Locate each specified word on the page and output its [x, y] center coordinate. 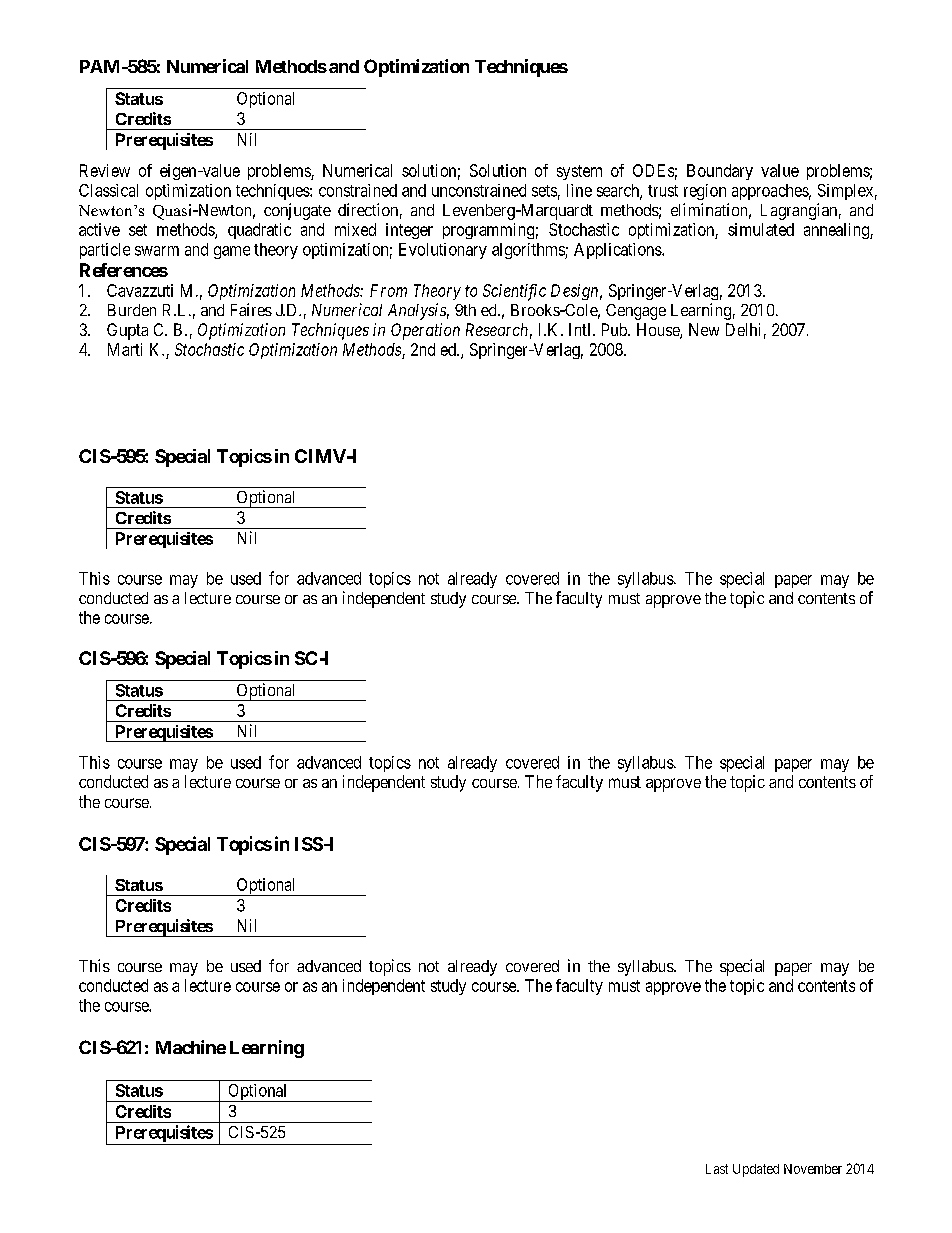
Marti [125, 349]
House [659, 331]
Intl [581, 329]
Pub [615, 329]
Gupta [127, 331]
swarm [157, 251]
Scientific [514, 292]
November [813, 1169]
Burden [132, 310]
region [705, 192]
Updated [756, 1170]
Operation [425, 331]
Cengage [636, 312]
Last [717, 1169]
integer [409, 231]
